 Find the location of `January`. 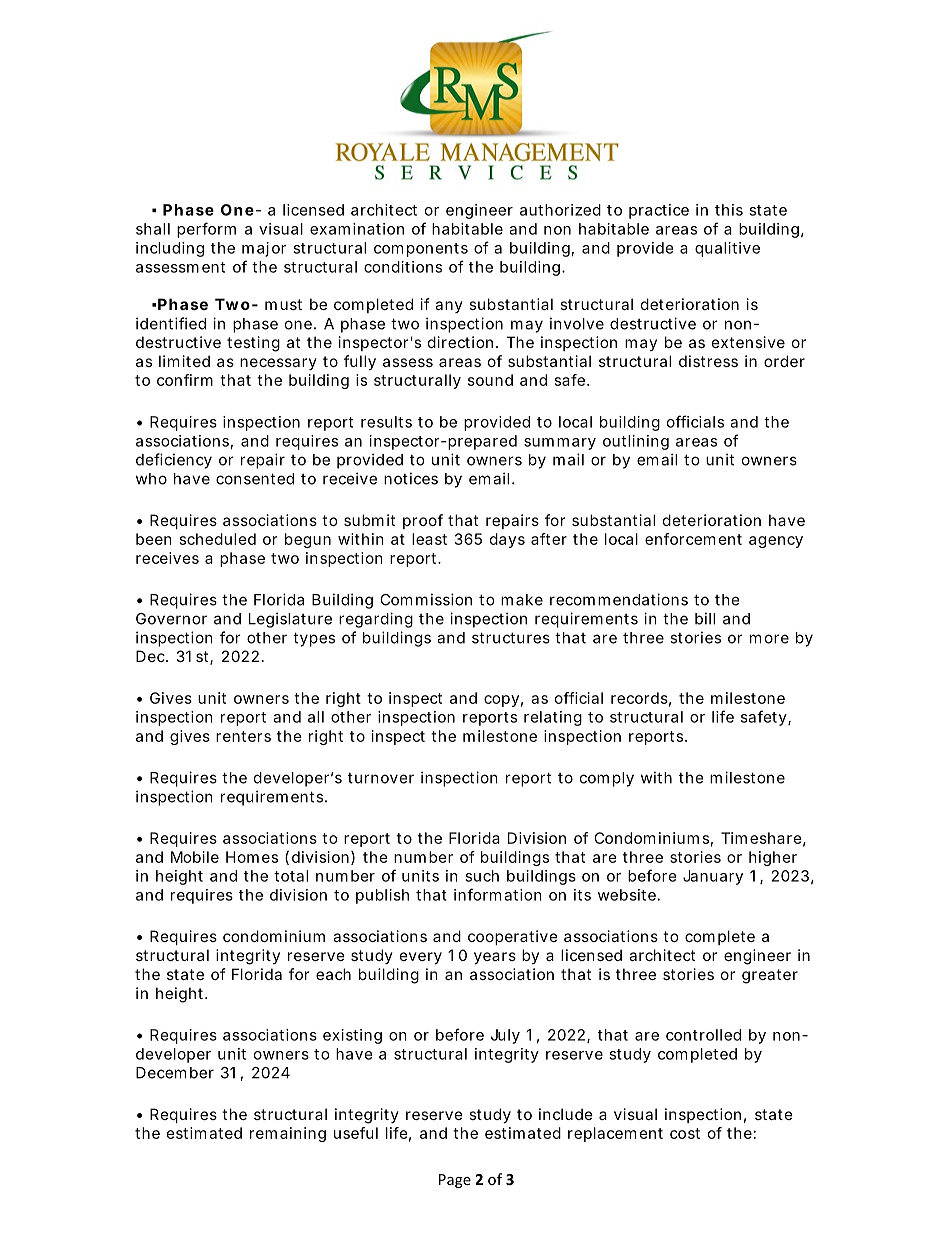

January is located at coordinates (713, 877).
